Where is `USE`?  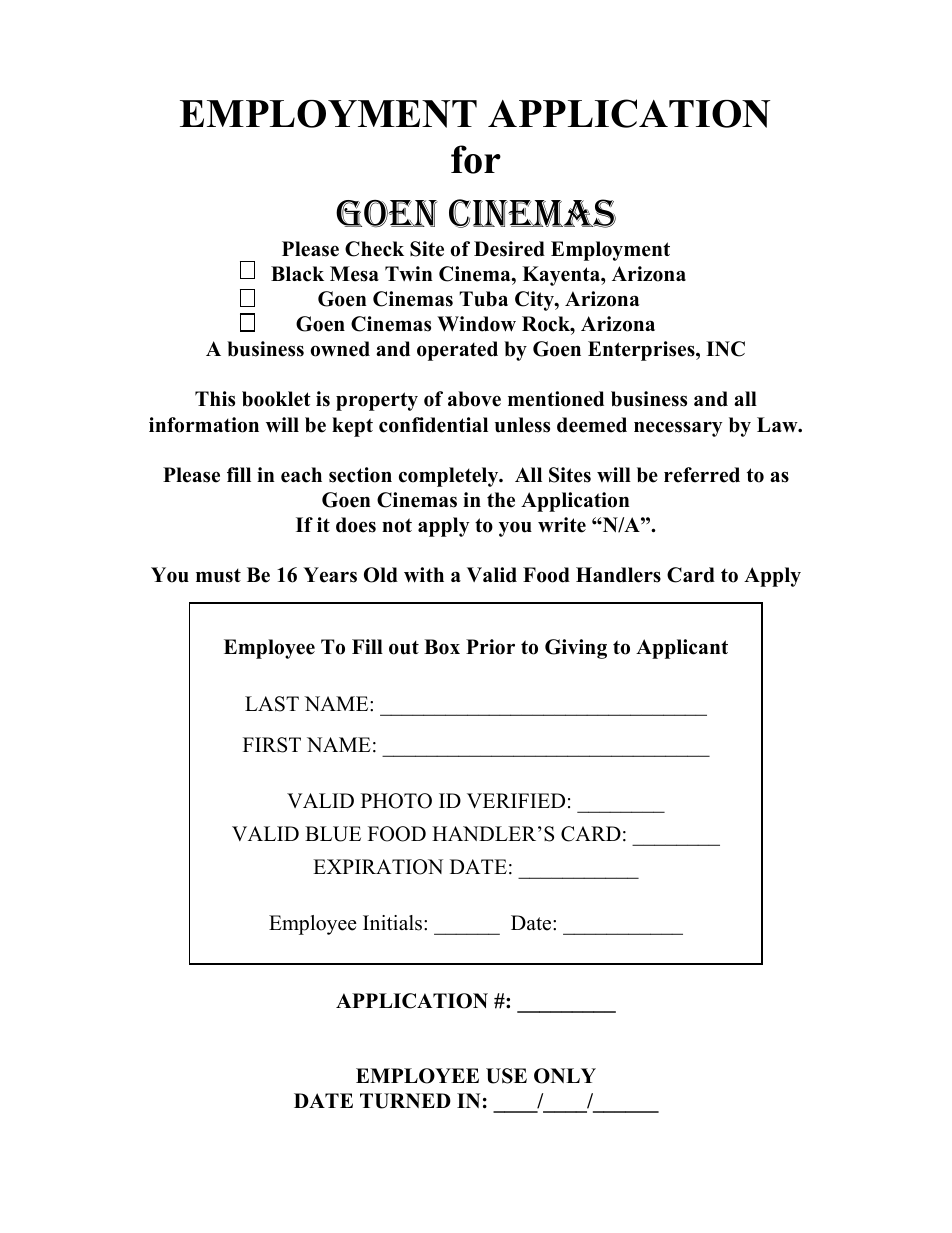
USE is located at coordinates (506, 1076).
